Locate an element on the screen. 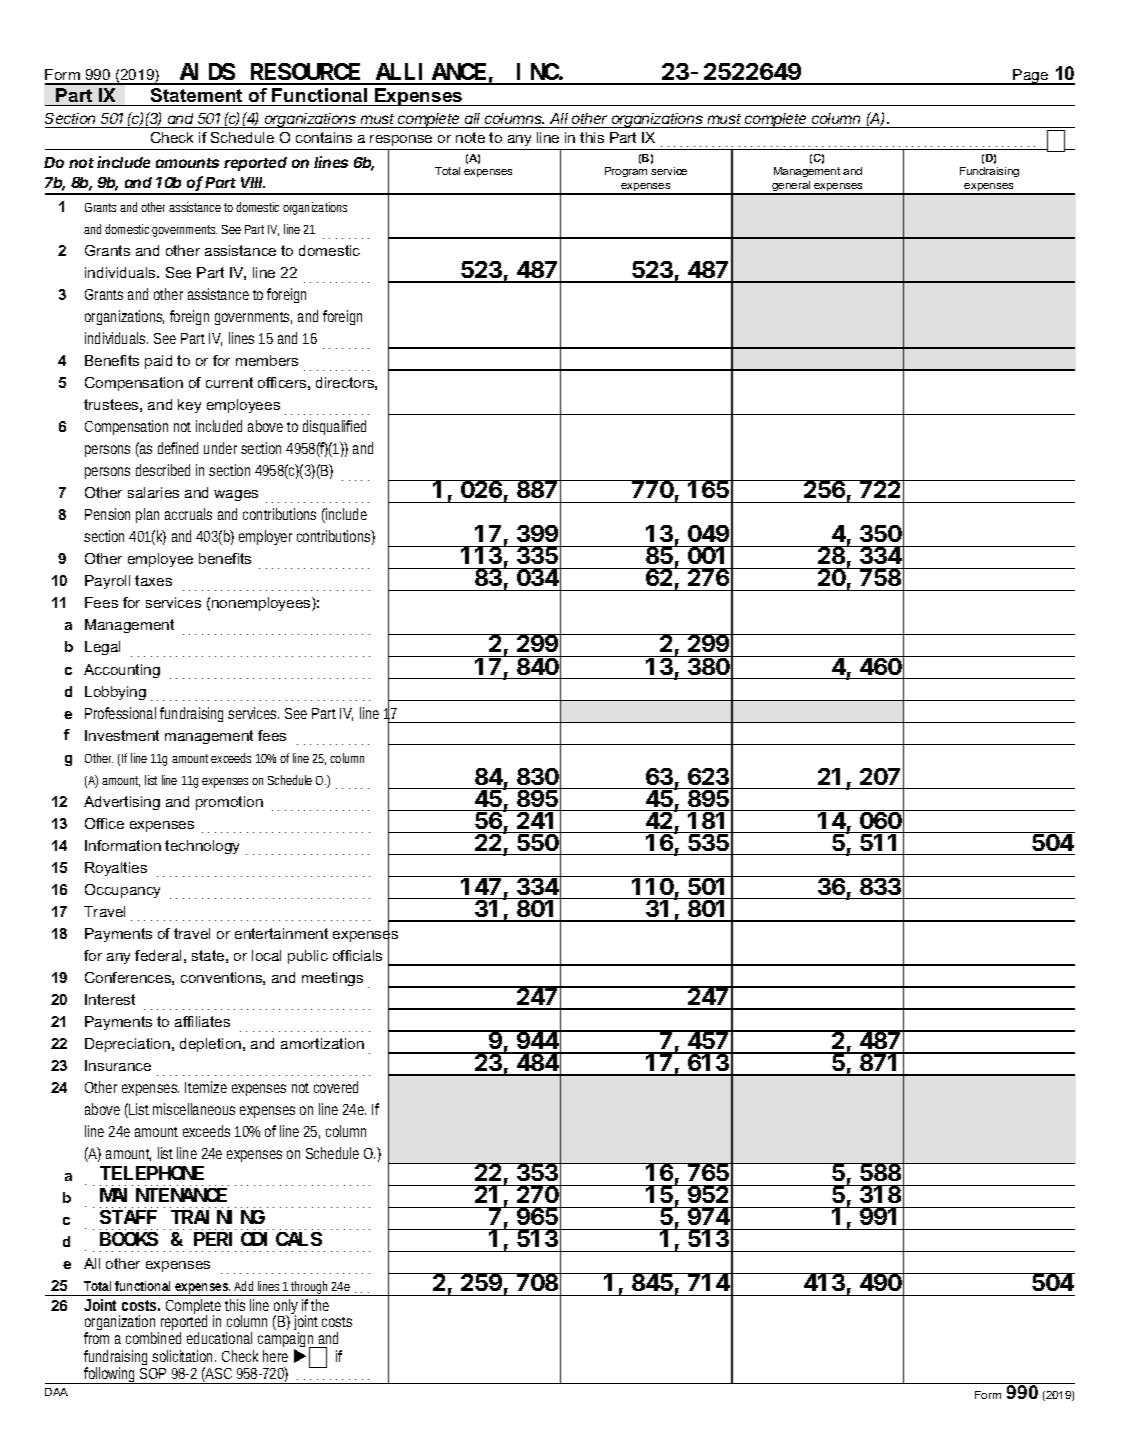 This screenshot has width=1123, height=1454. VIII is located at coordinates (253, 182).
